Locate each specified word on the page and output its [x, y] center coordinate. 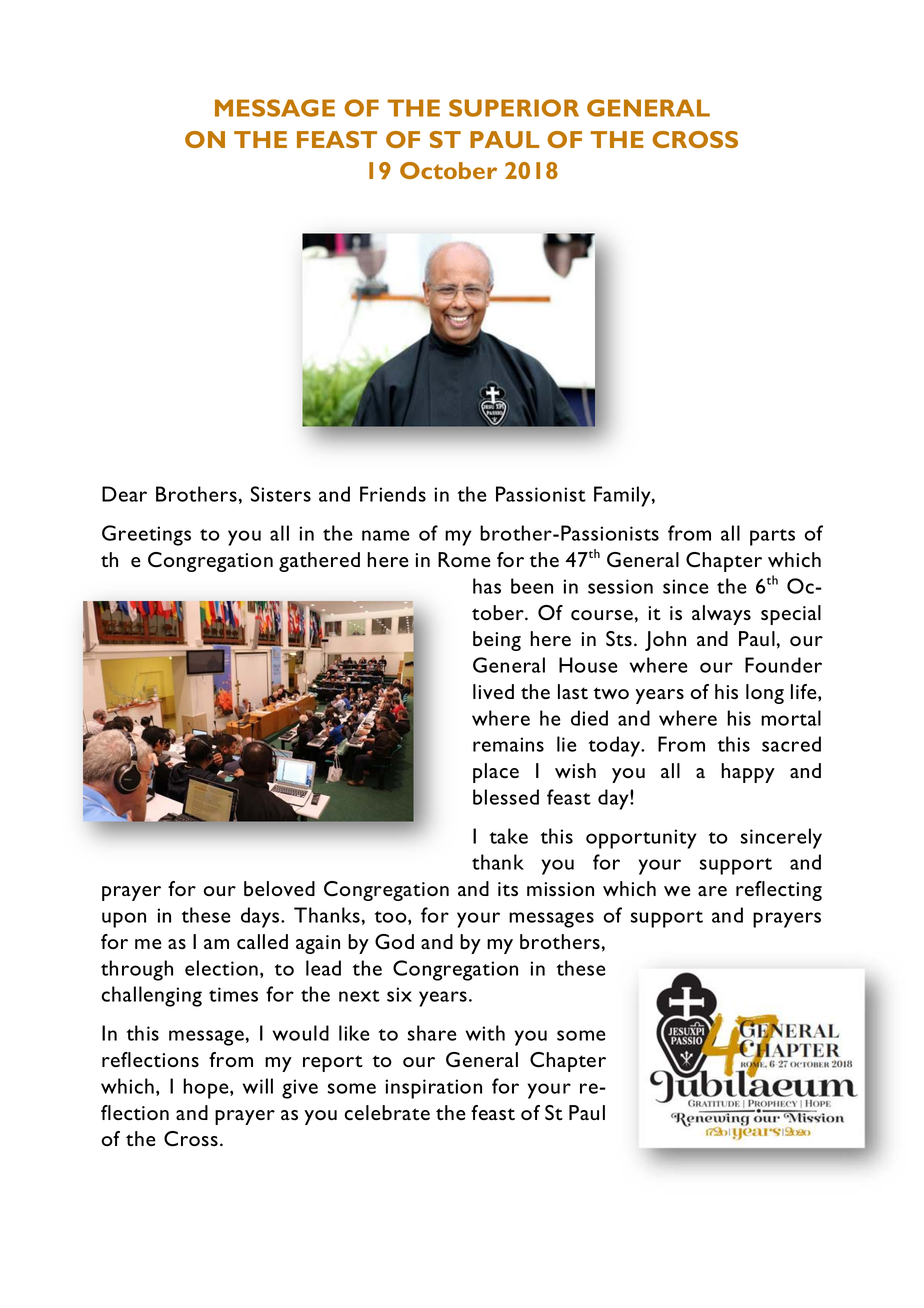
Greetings [146, 535]
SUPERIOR [514, 108]
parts [772, 537]
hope [207, 1088]
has [487, 586]
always [721, 615]
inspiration [433, 1089]
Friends [393, 494]
